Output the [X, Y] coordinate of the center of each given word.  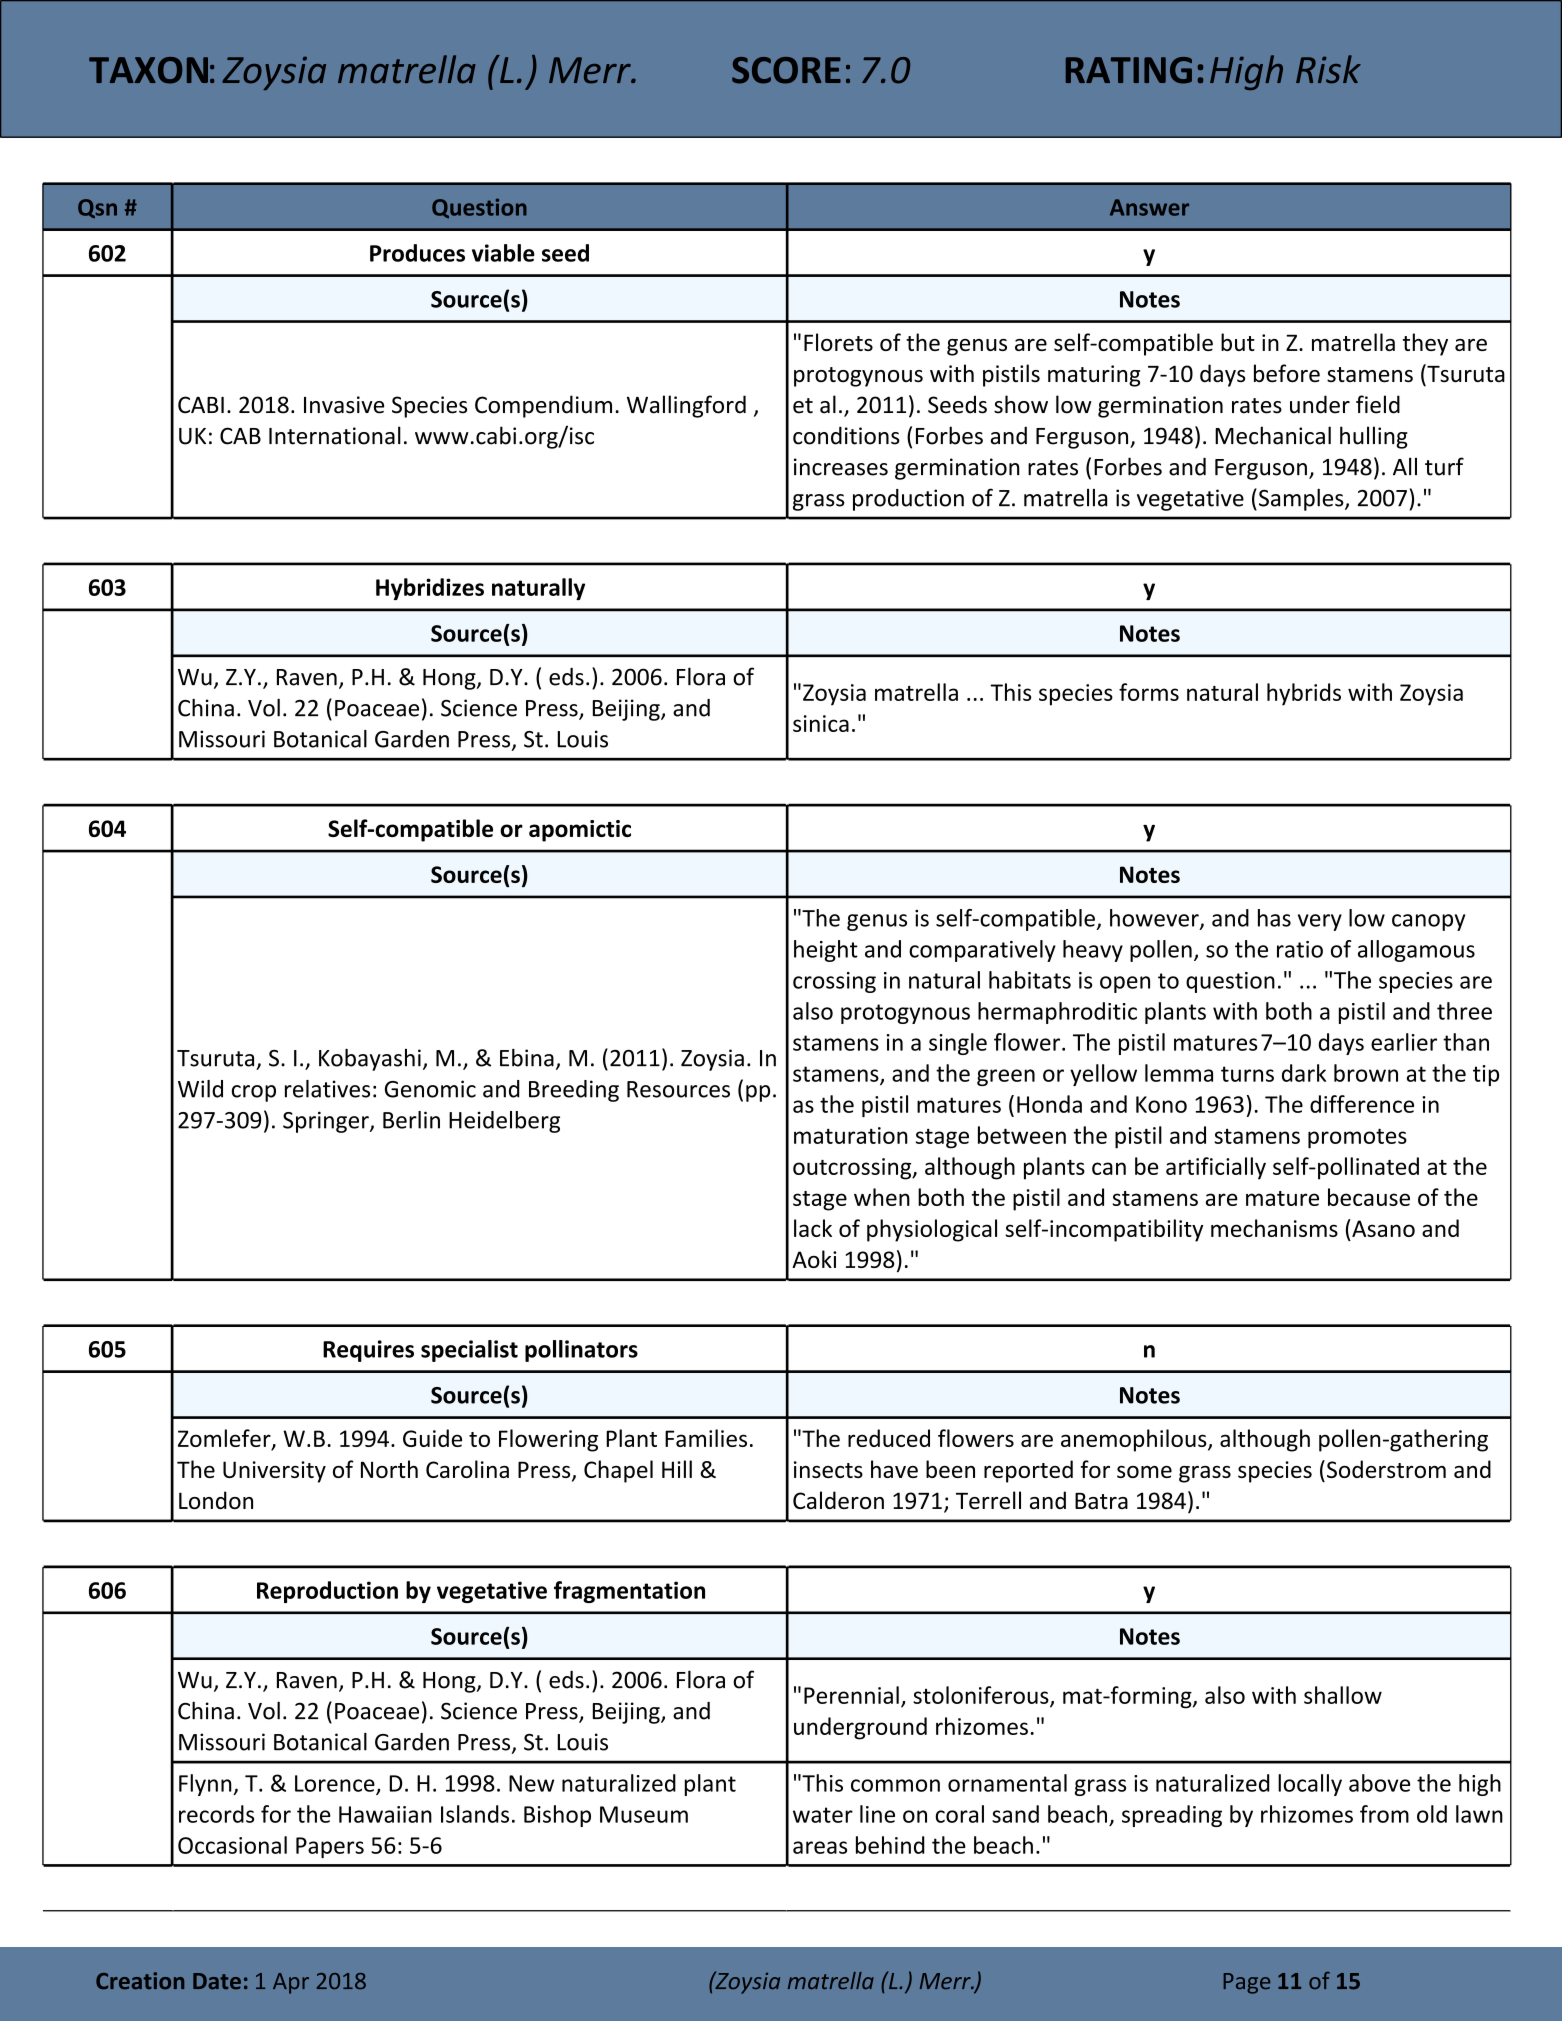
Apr [291, 1983]
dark [1304, 1073]
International [335, 435]
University [274, 1472]
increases [841, 467]
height [826, 951]
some [1144, 1472]
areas [820, 1847]
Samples [1302, 500]
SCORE [786, 70]
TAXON [148, 70]
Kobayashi [370, 1060]
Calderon [838, 1500]
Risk [1328, 69]
